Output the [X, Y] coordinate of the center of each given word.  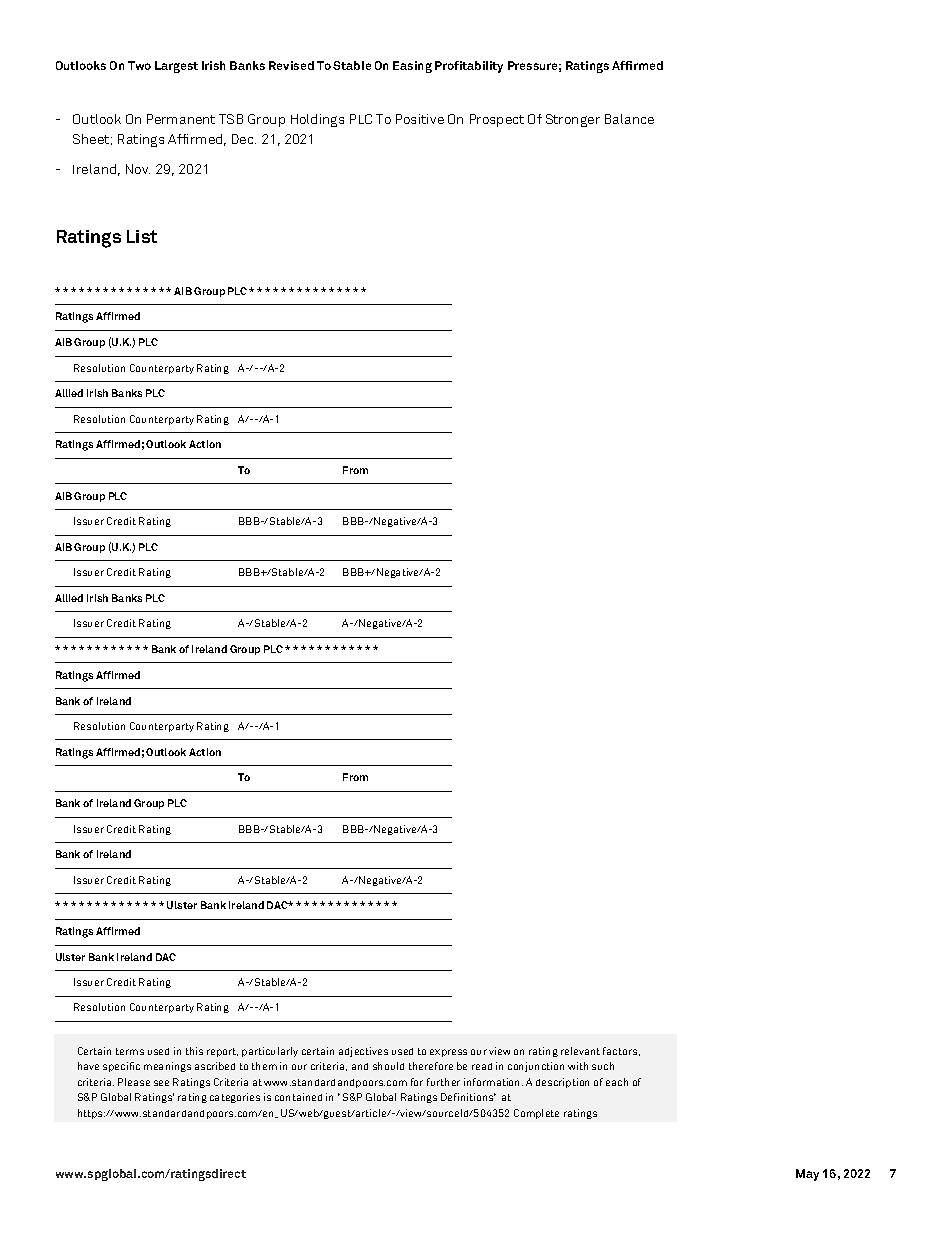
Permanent [181, 119]
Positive [420, 119]
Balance [629, 119]
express [448, 1053]
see [161, 1083]
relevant [580, 1051]
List [142, 236]
